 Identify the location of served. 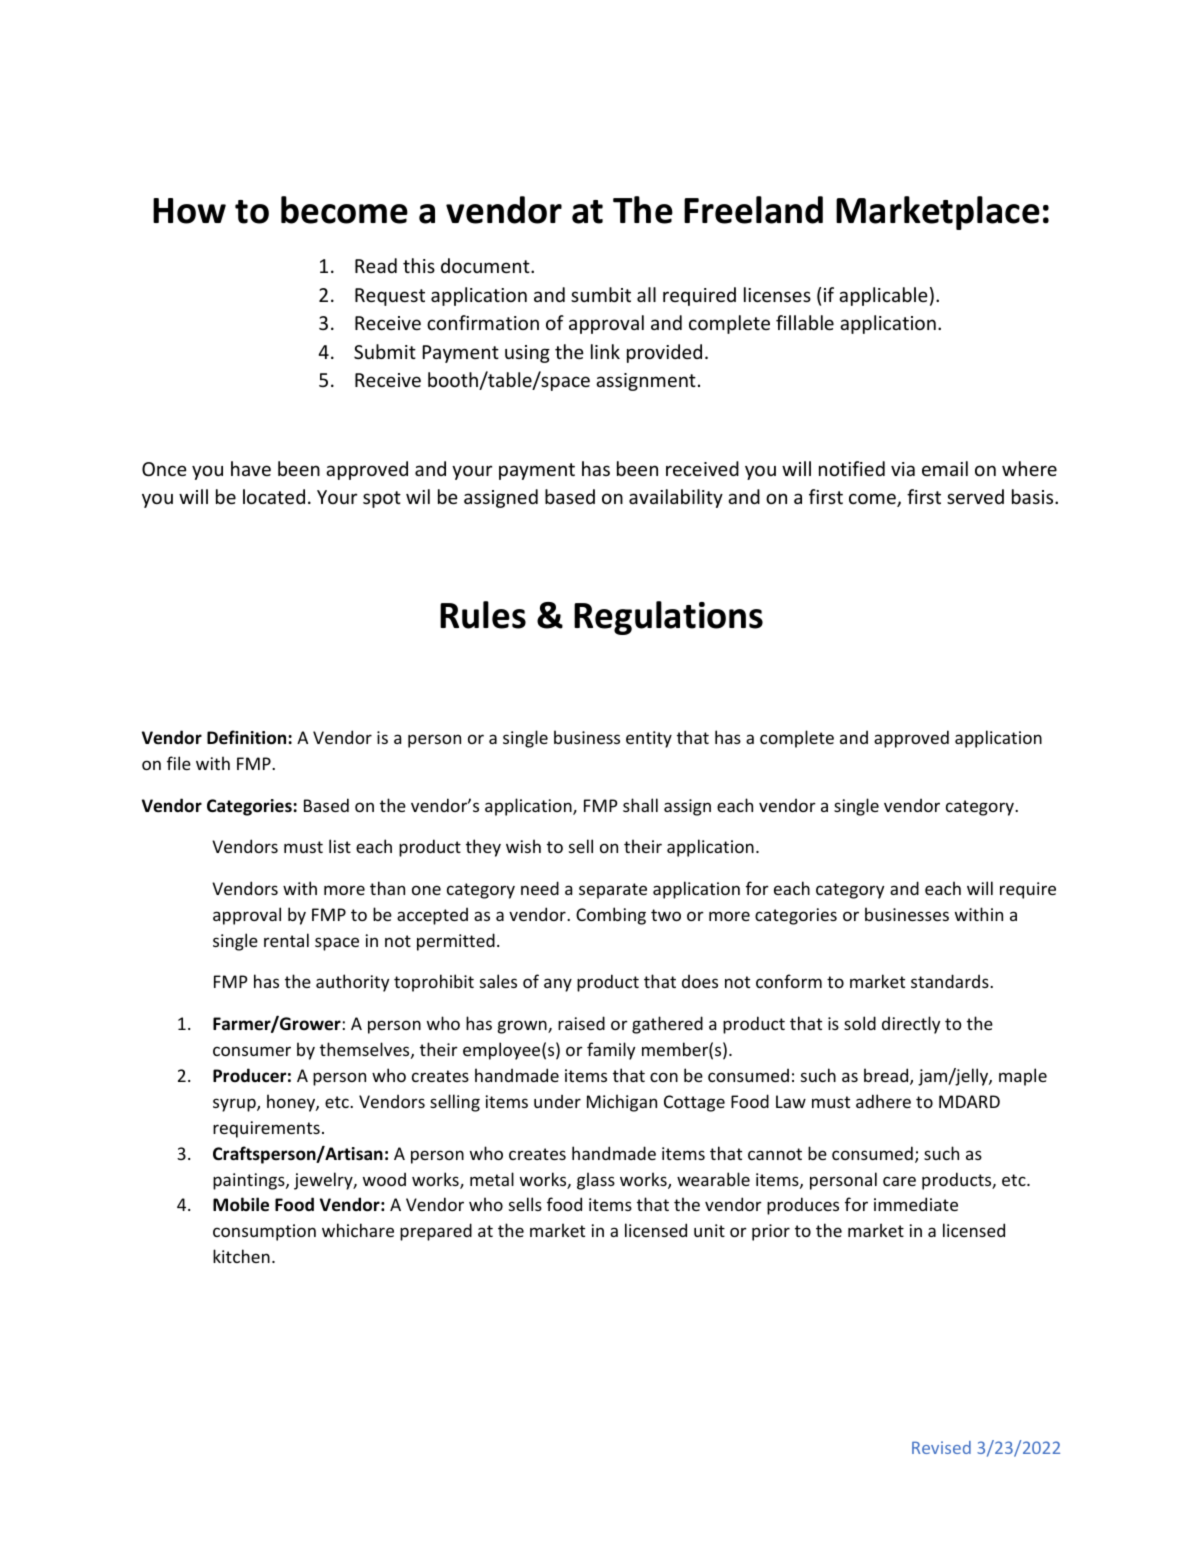
(975, 496).
